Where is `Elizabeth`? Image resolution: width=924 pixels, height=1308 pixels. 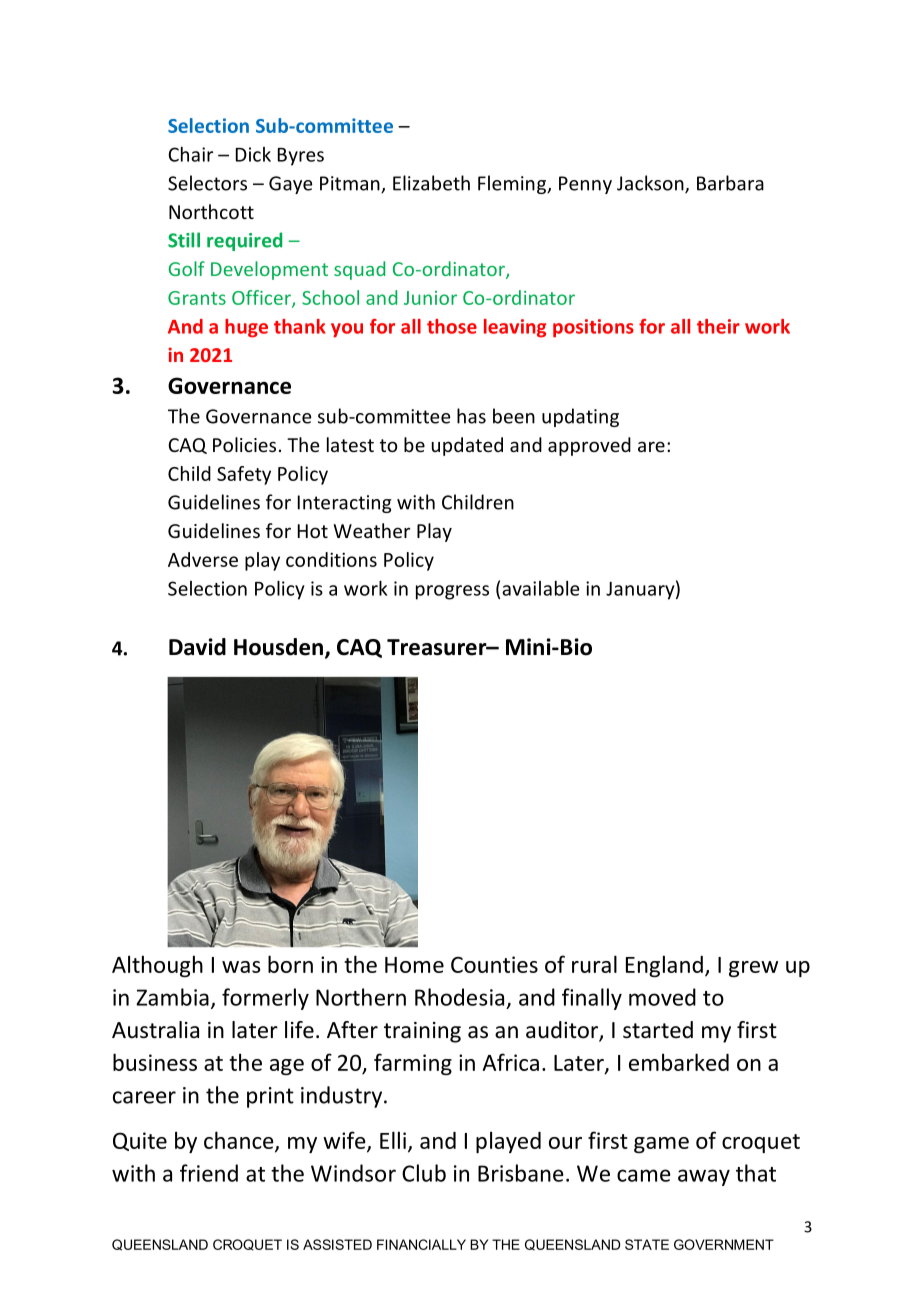 Elizabeth is located at coordinates (431, 183).
